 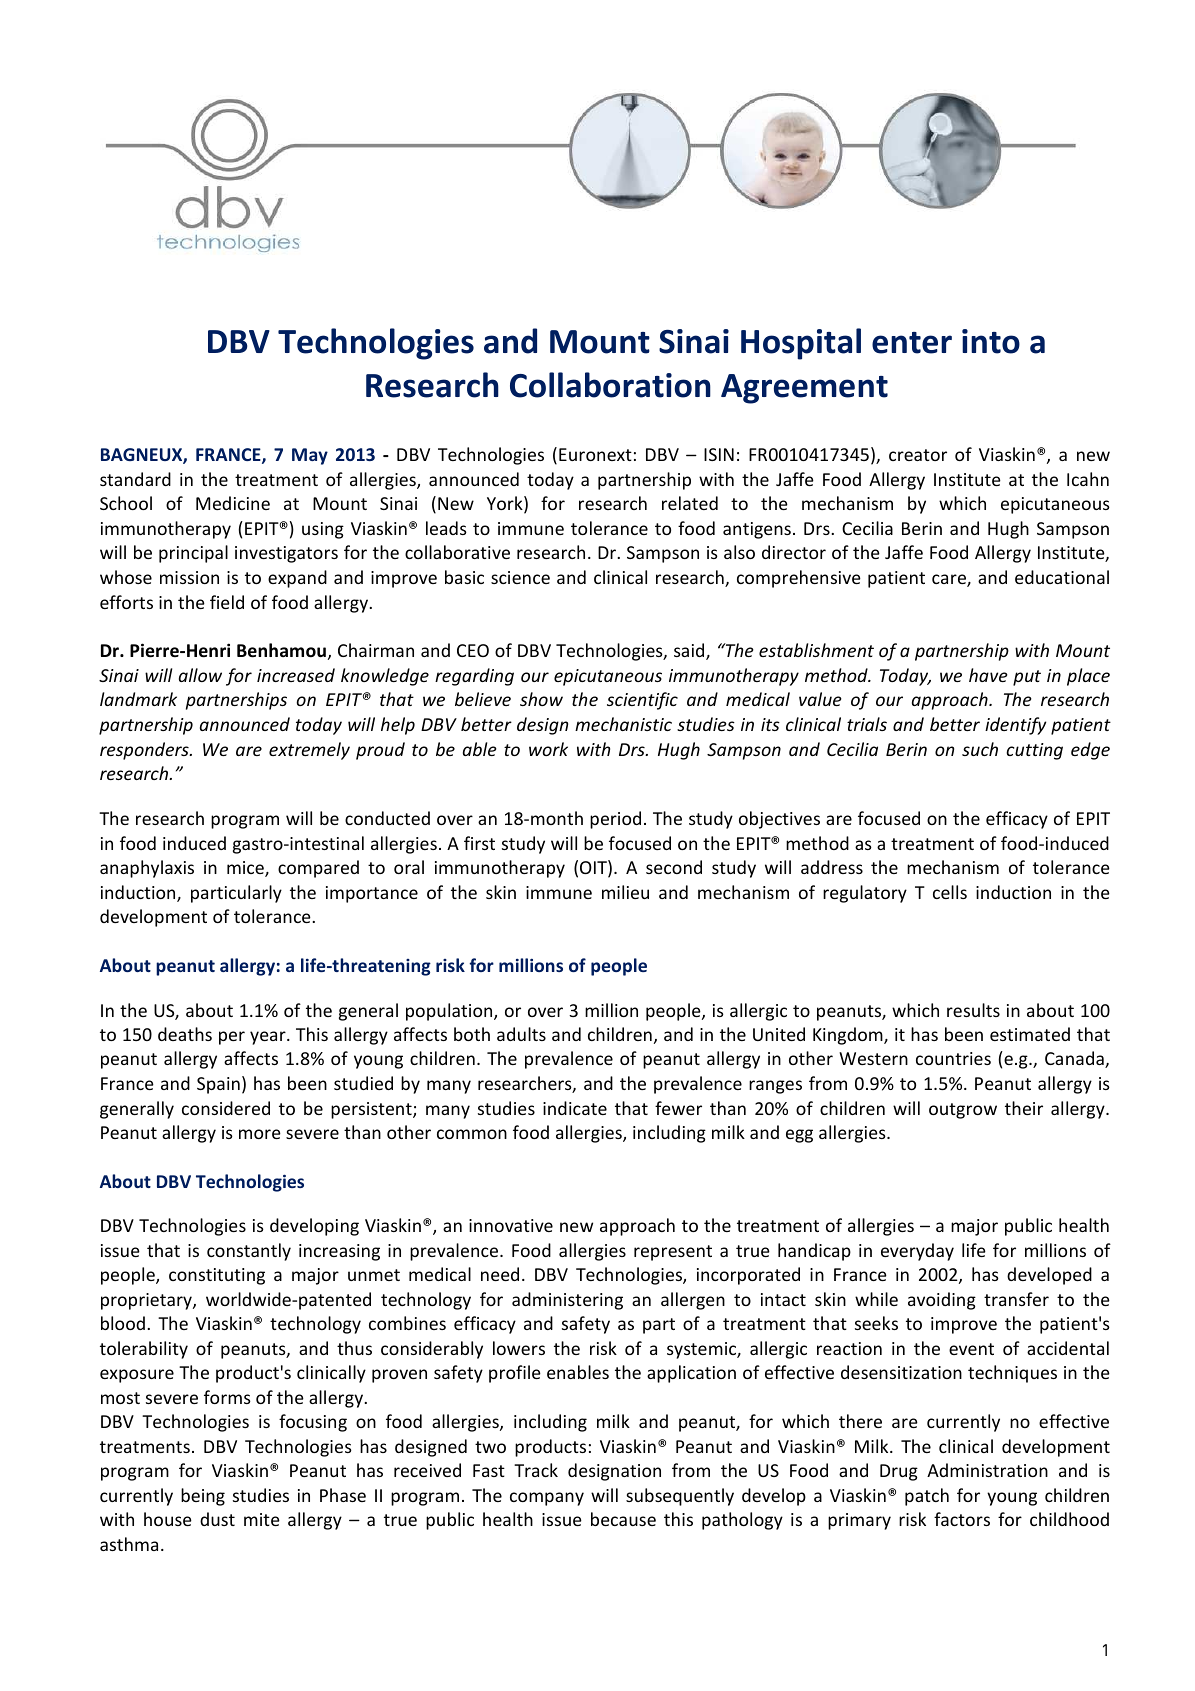 I want to click on because, so click(x=623, y=1519).
